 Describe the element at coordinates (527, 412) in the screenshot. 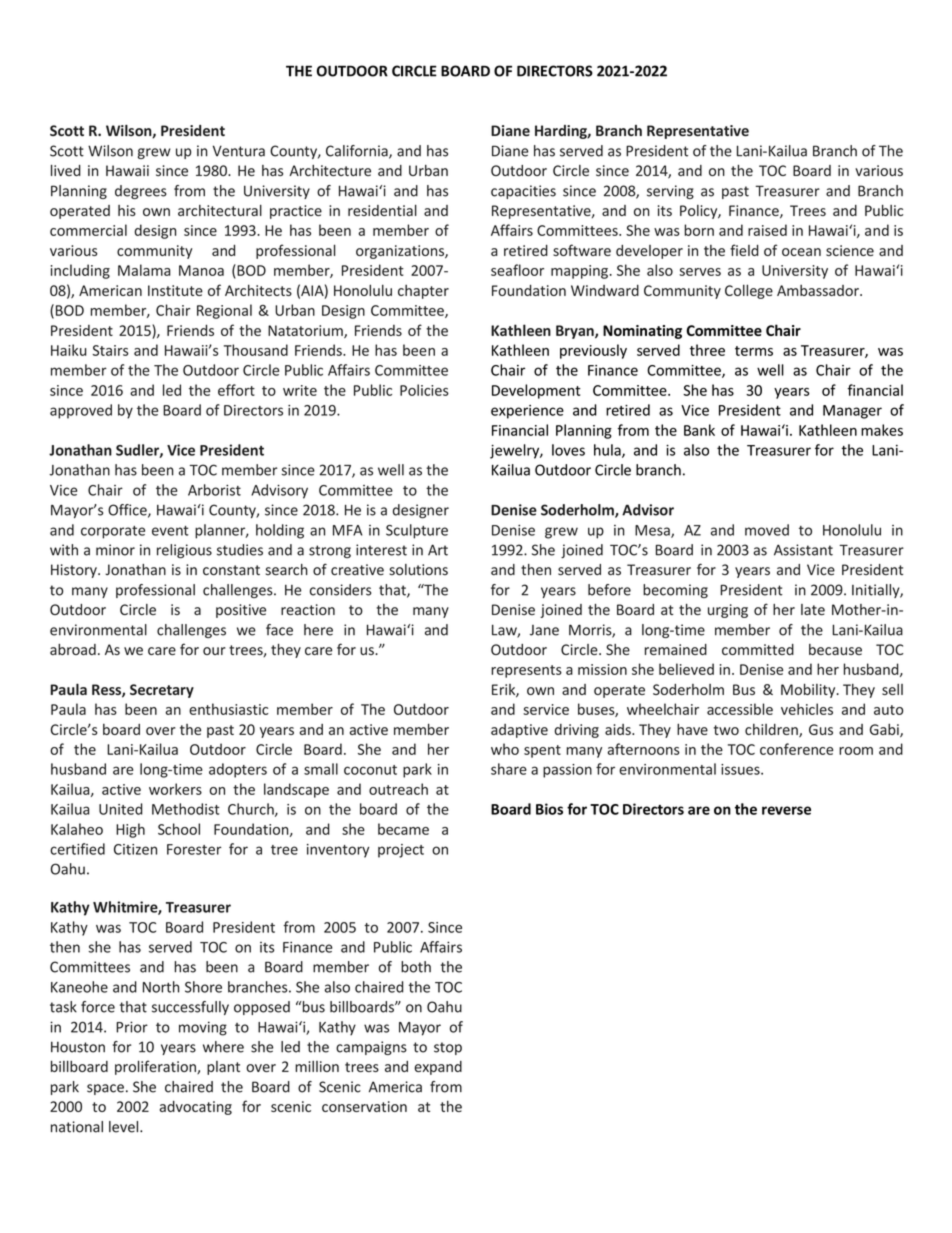

I see `experience` at that location.
